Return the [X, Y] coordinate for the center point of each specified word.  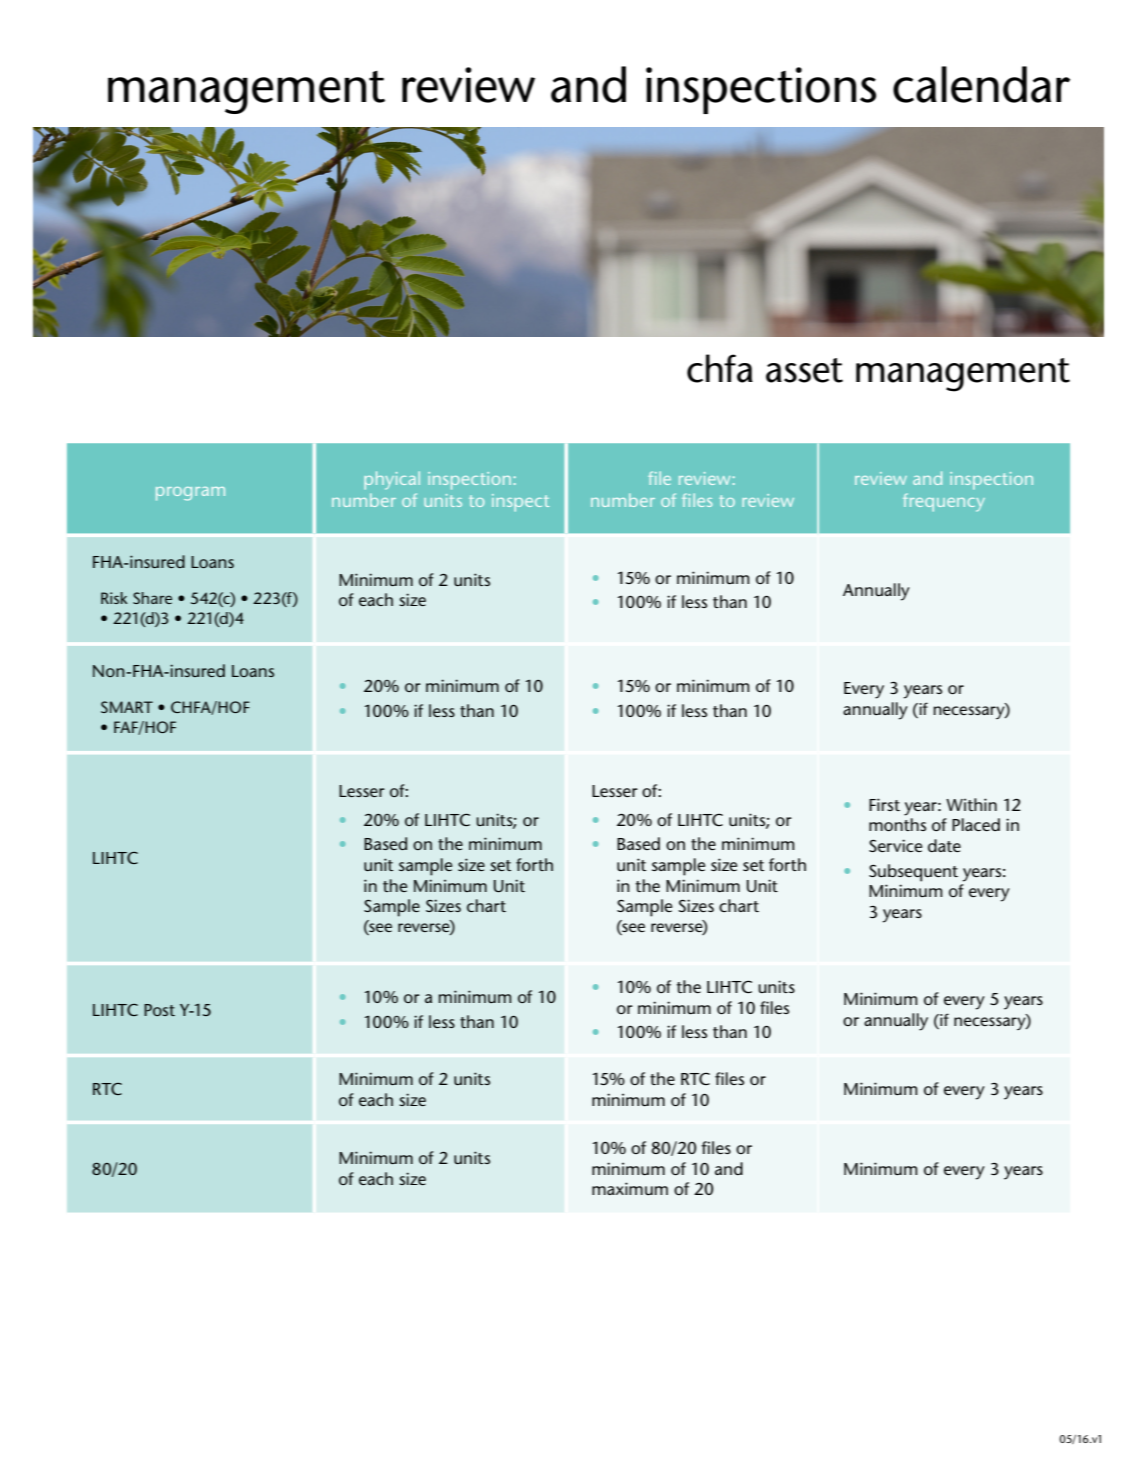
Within [971, 804]
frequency [944, 502]
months [897, 824]
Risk [114, 598]
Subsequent [913, 873]
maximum [630, 1188]
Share [152, 598]
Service [895, 845]
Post [159, 1010]
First [884, 804]
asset [804, 370]
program [190, 494]
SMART [127, 707]
